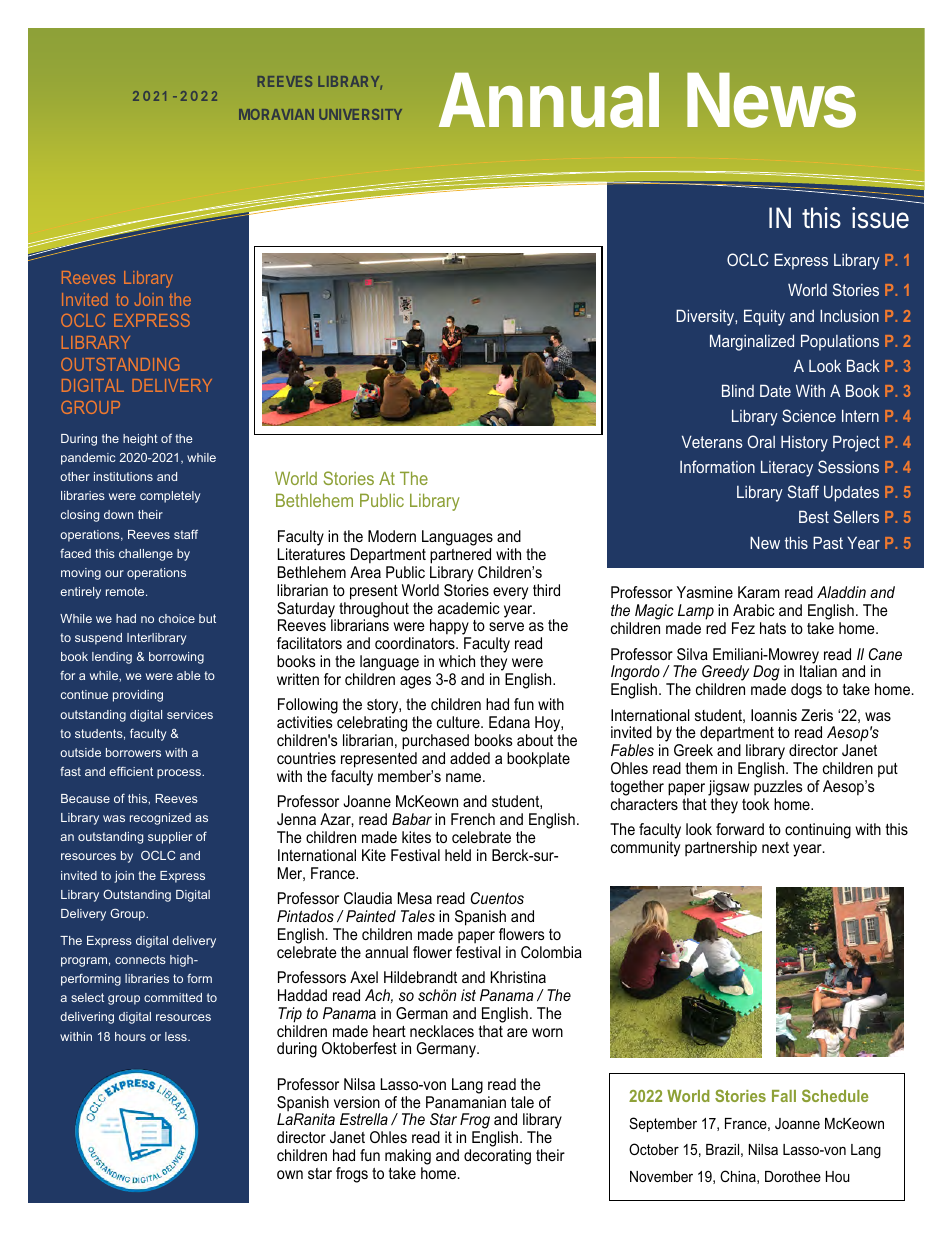 This screenshot has width=952, height=1233. What do you see at coordinates (276, 114) in the screenshot?
I see `MORAVIAN` at bounding box center [276, 114].
